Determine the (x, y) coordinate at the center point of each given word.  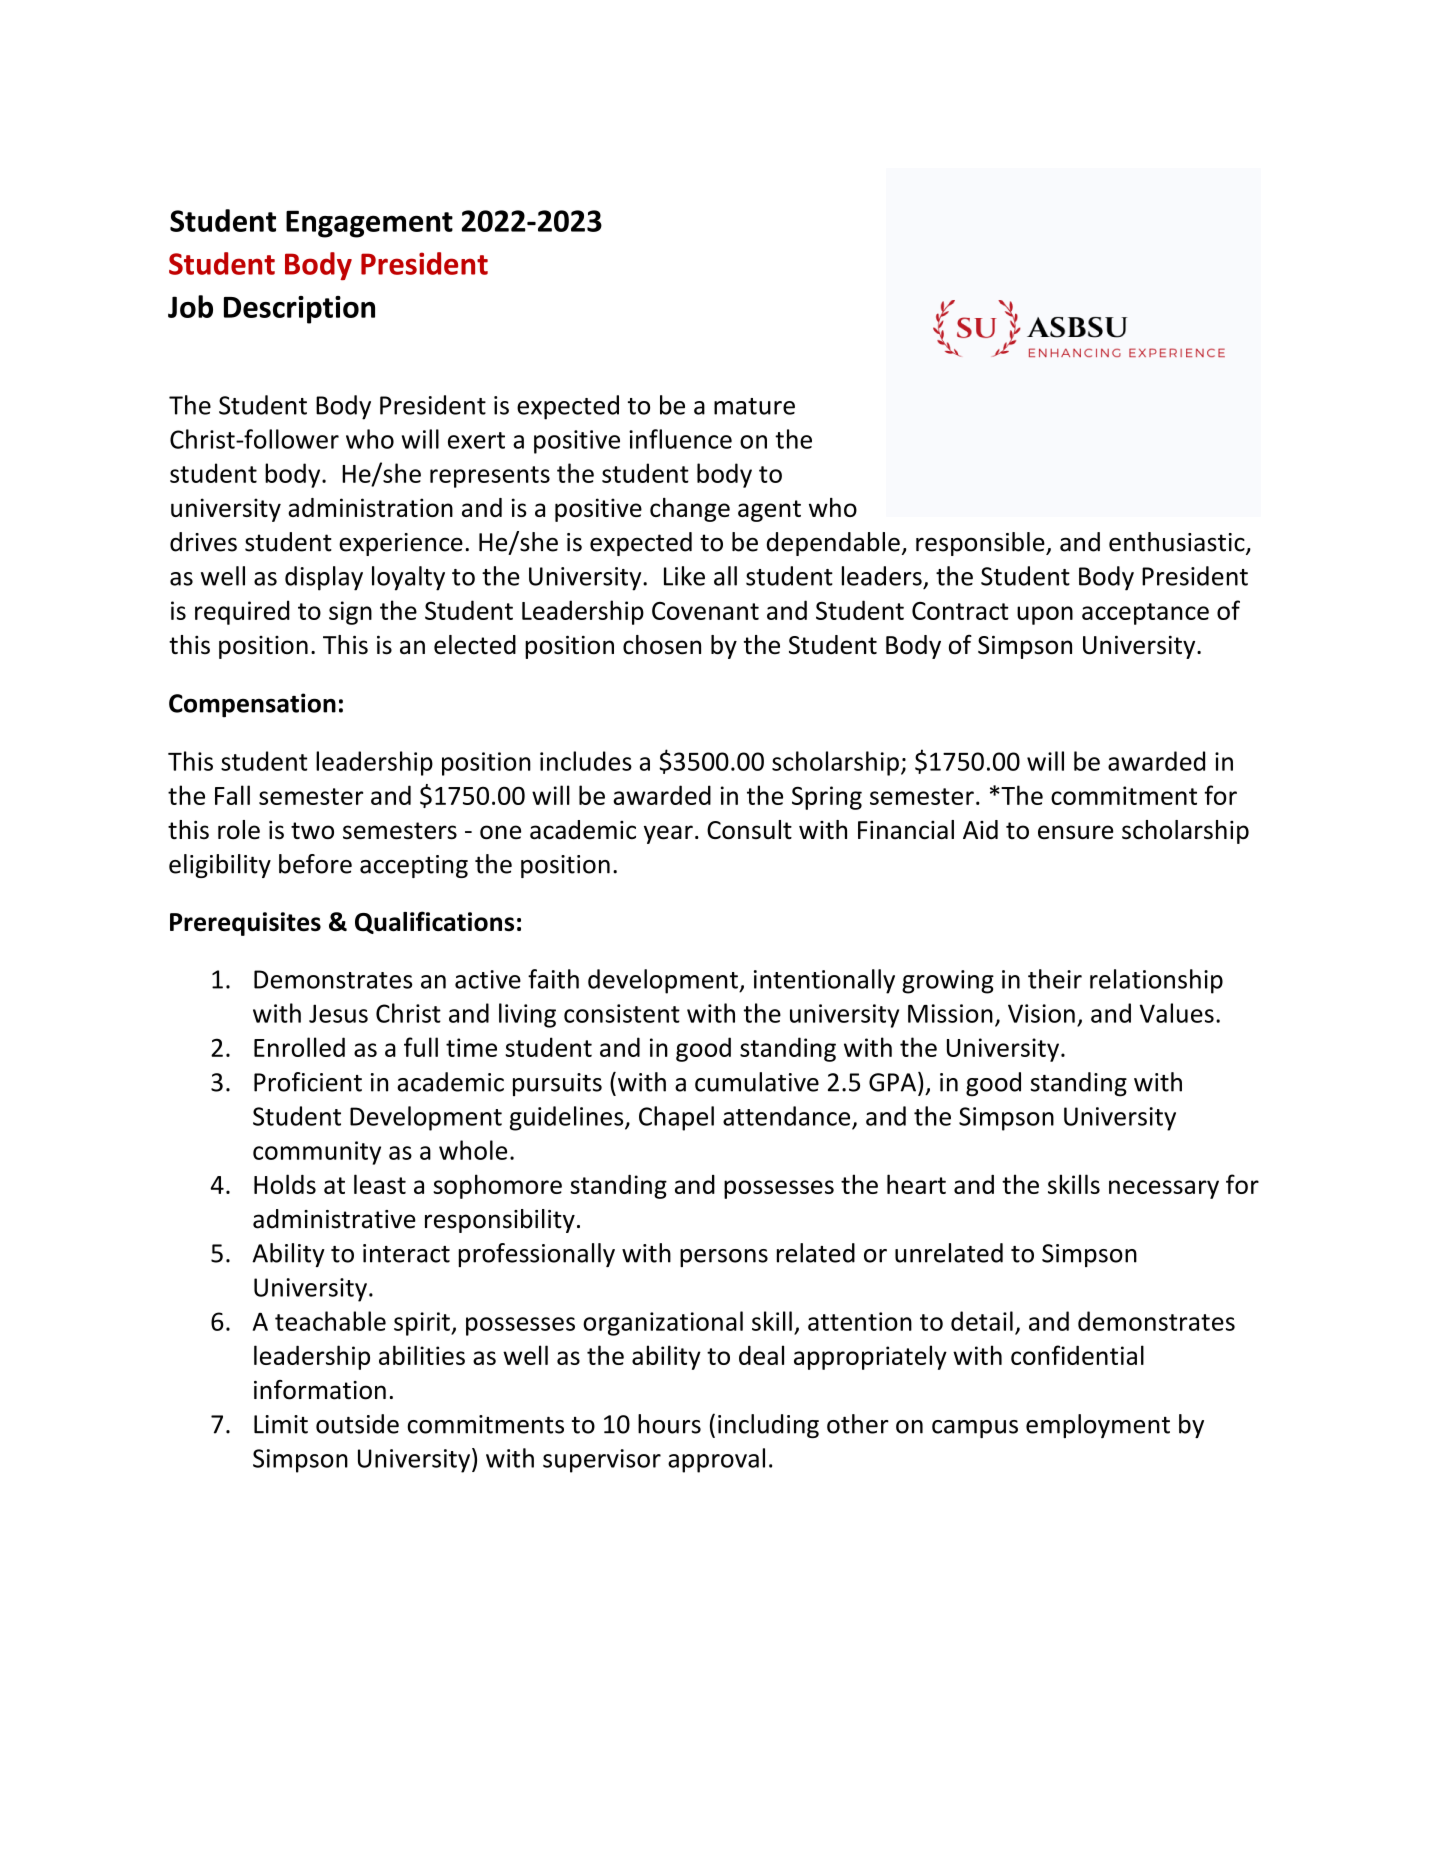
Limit (281, 1424)
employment (1098, 1426)
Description (299, 310)
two (312, 831)
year (668, 834)
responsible (981, 544)
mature (754, 406)
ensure (1076, 832)
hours (669, 1424)
